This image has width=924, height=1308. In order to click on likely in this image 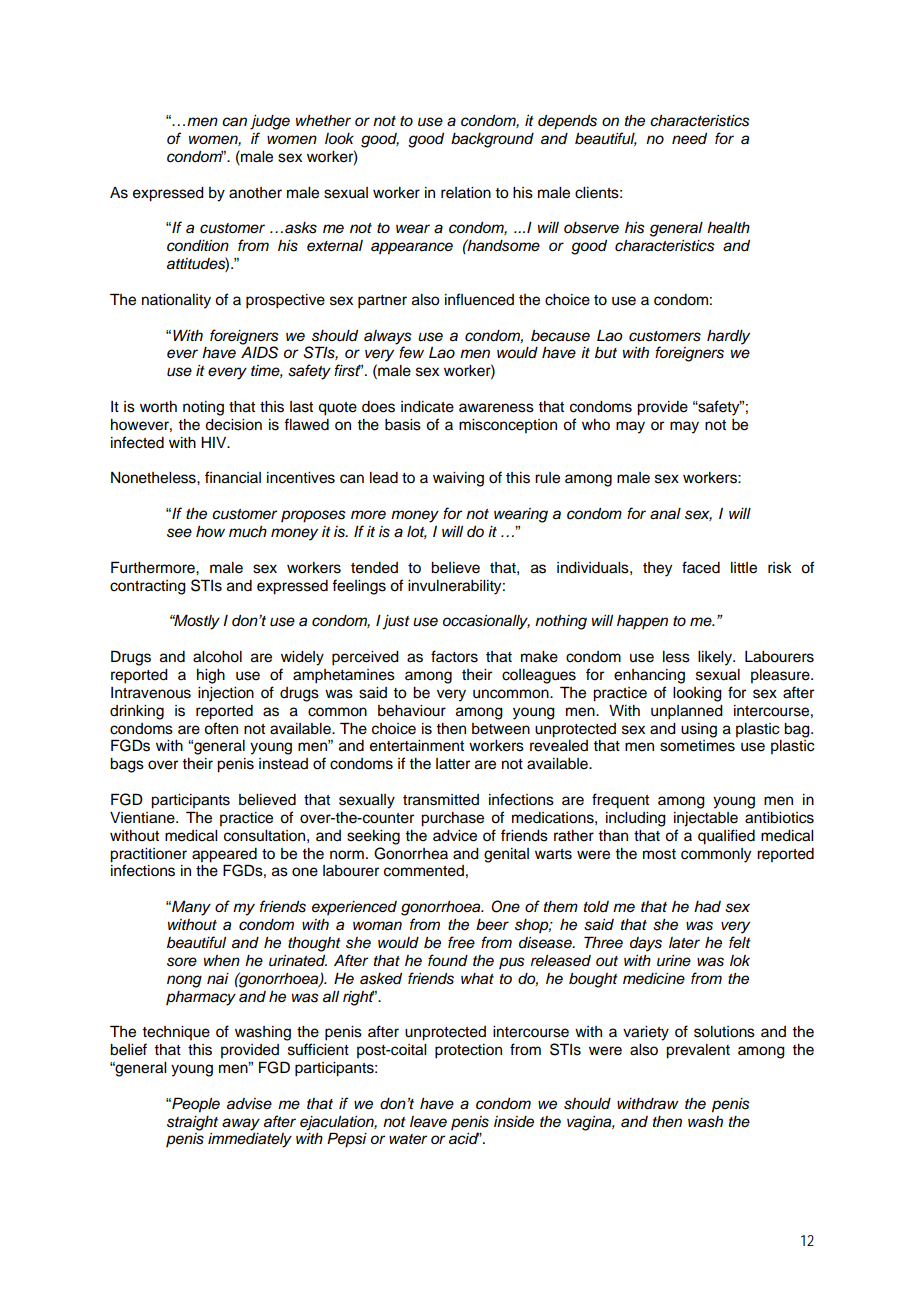, I will do `click(716, 658)`.
